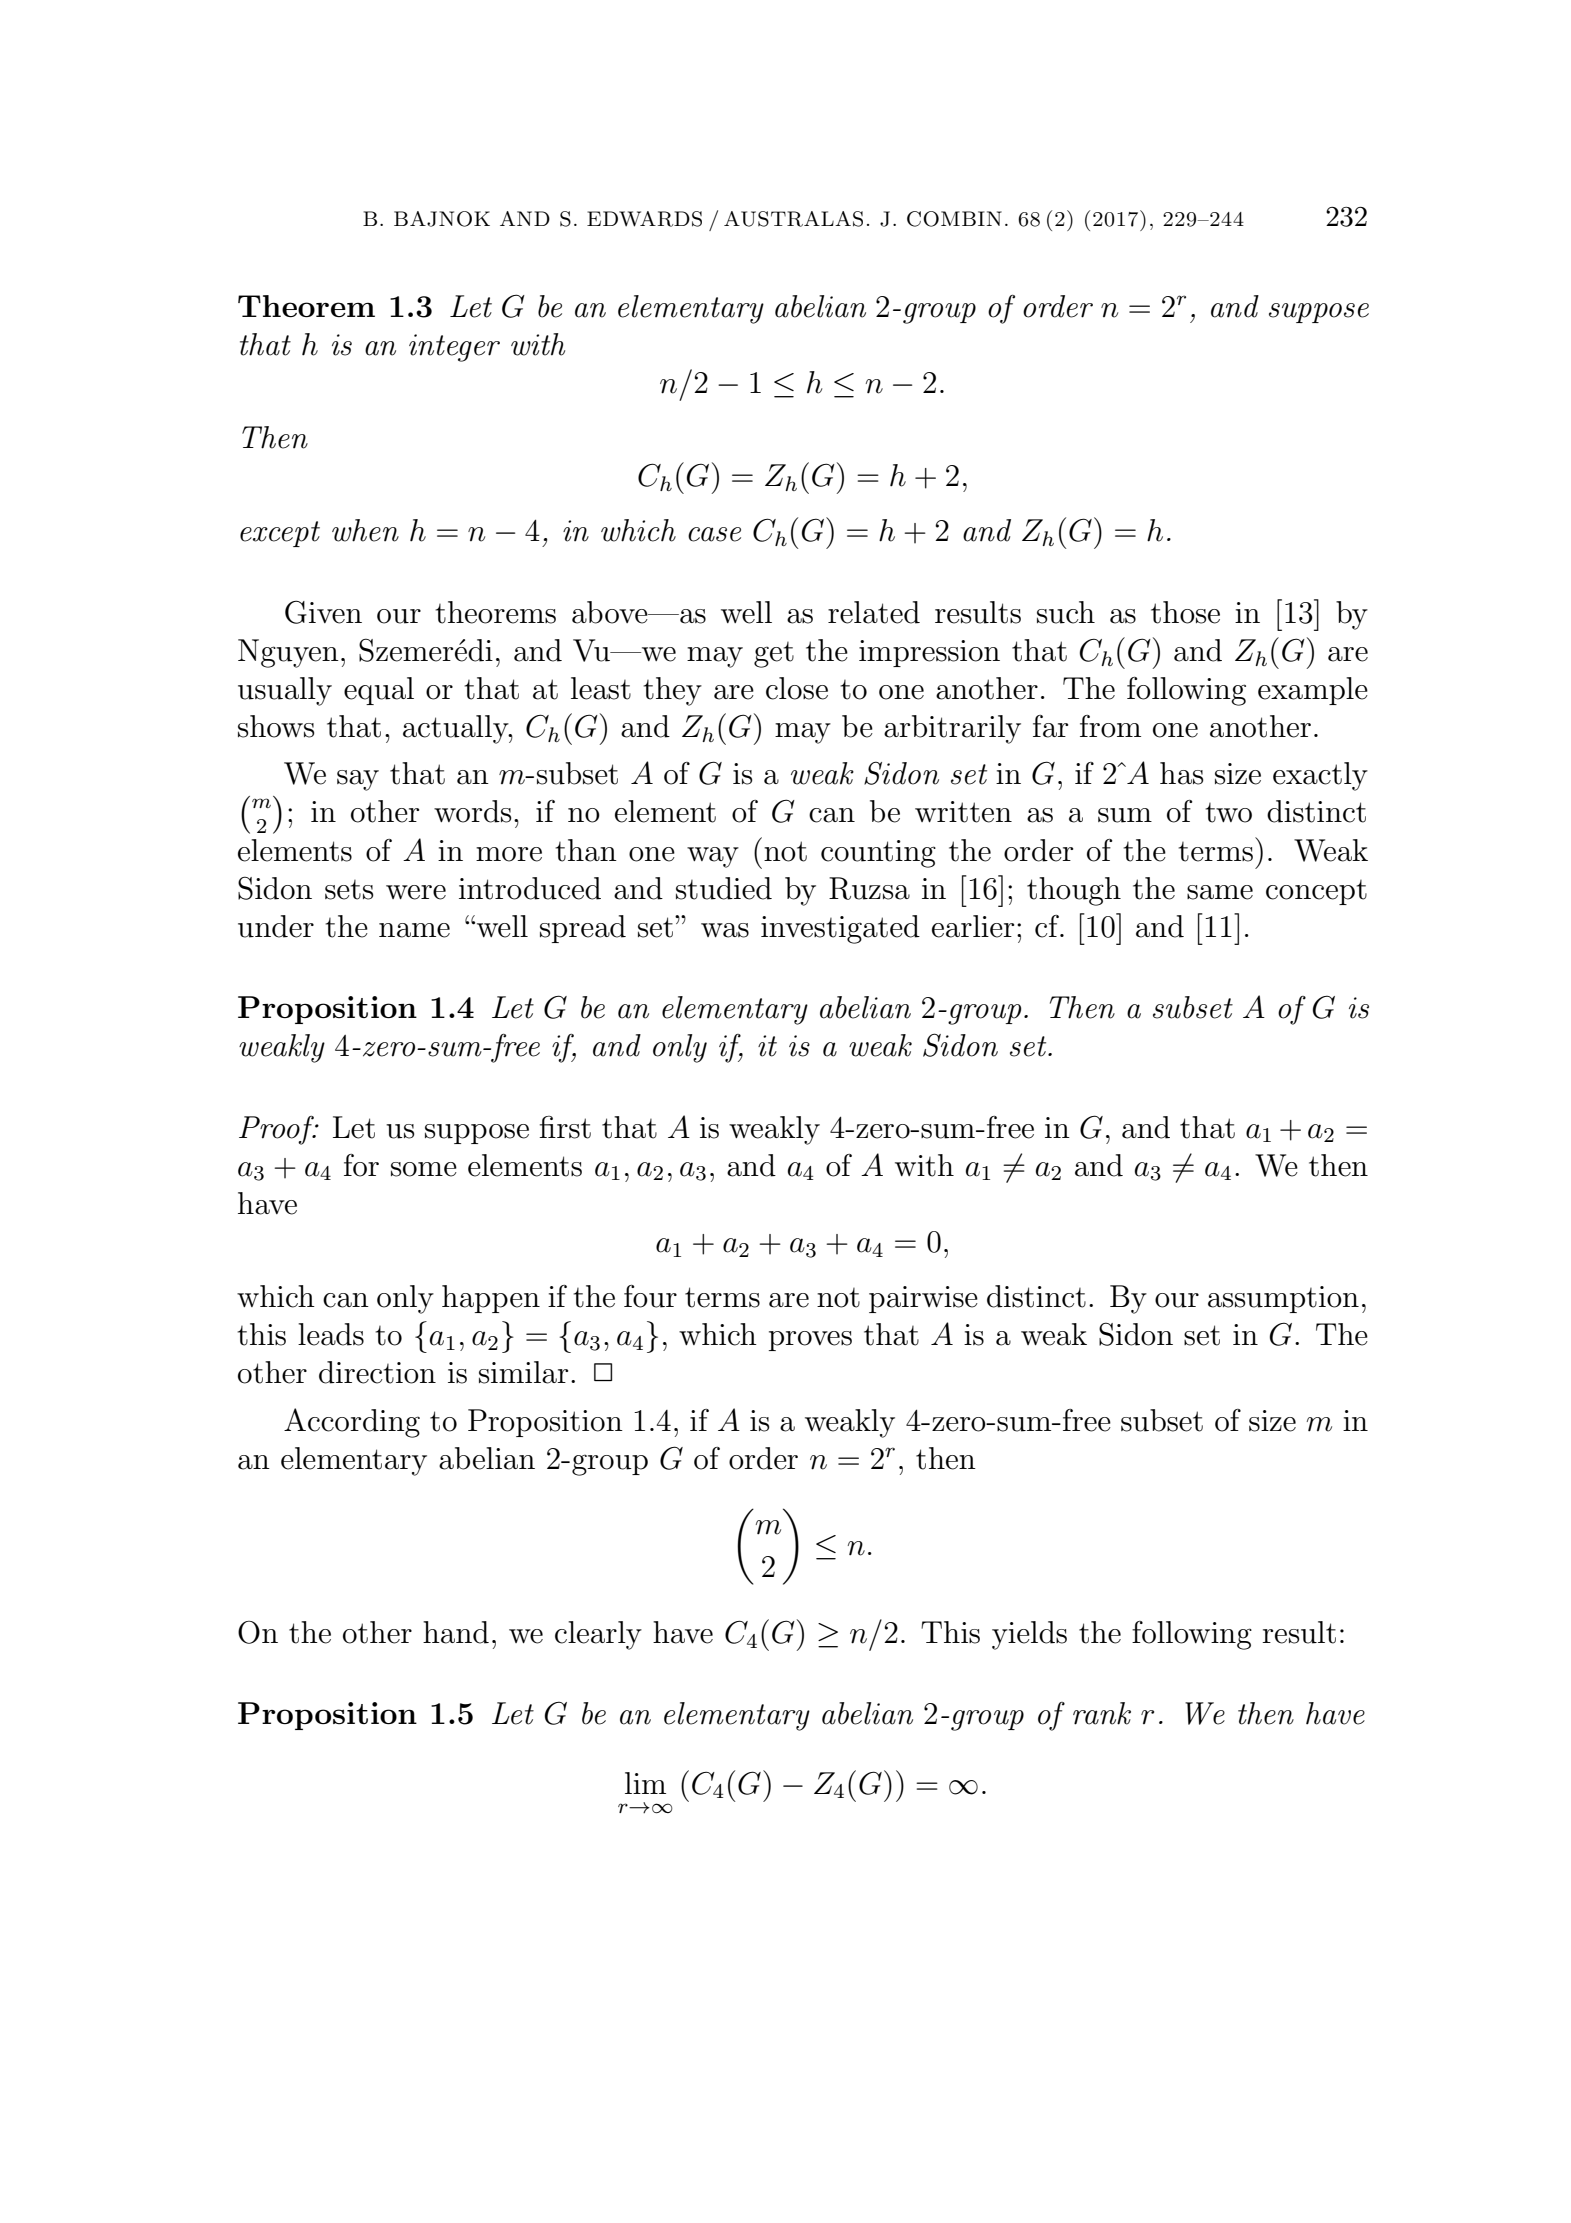  Describe the element at coordinates (714, 534) in the screenshot. I see `case` at that location.
